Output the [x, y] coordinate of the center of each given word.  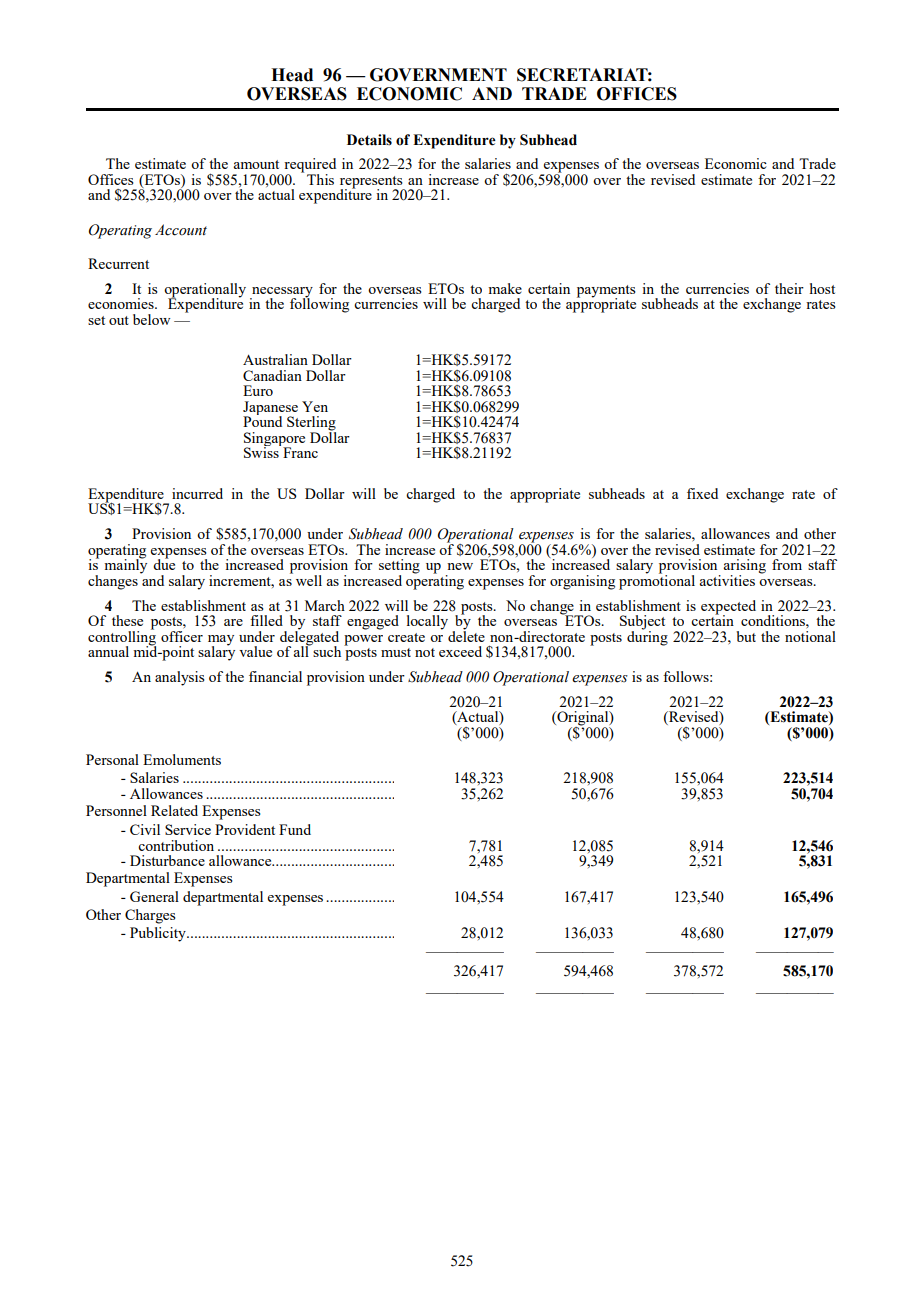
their [789, 288]
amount [256, 164]
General [154, 896]
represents [372, 183]
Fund [295, 829]
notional [810, 636]
